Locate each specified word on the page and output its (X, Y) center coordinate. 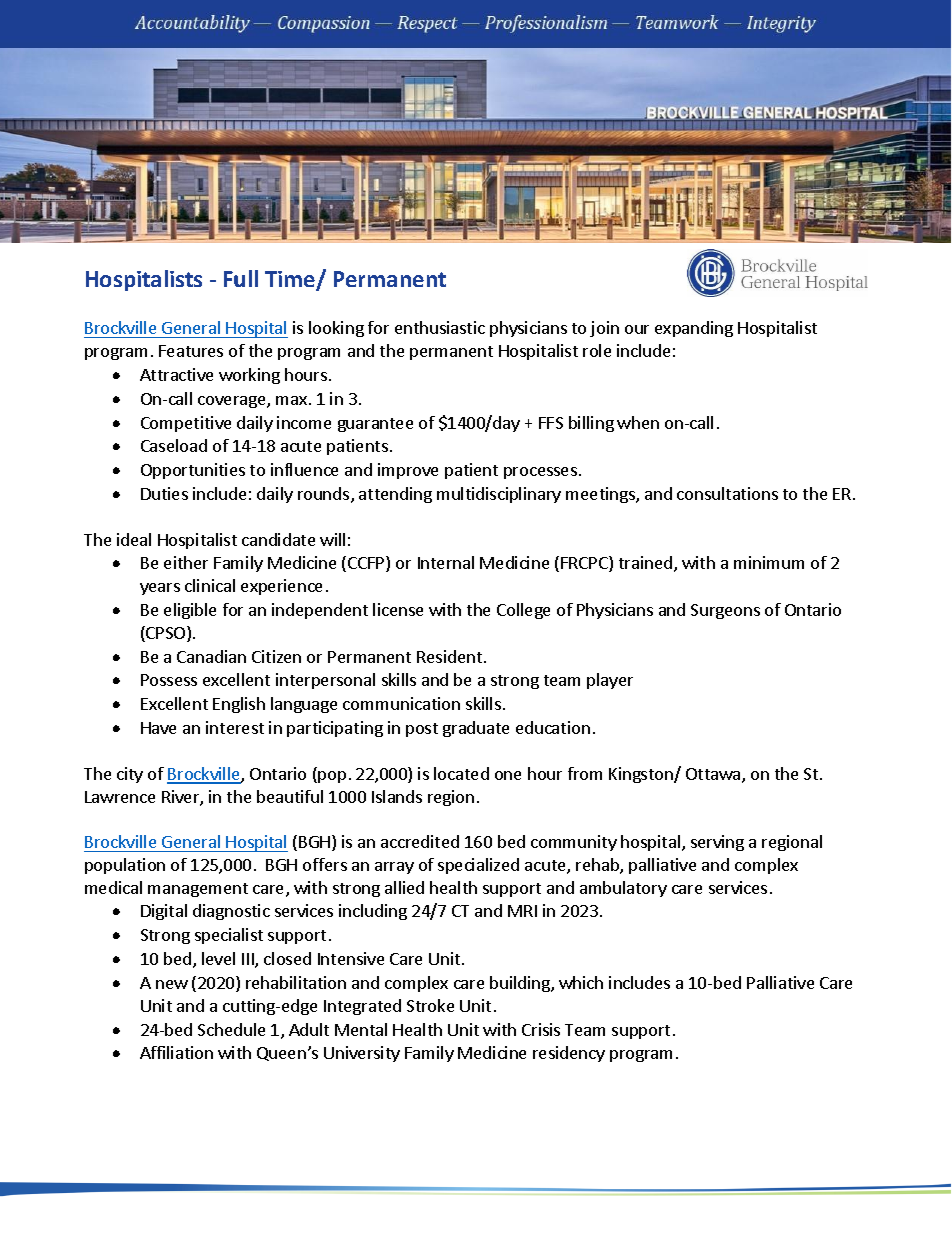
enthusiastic (440, 327)
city (130, 775)
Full (241, 278)
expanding (694, 329)
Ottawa (714, 775)
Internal (446, 562)
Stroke (430, 1005)
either (186, 562)
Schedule (231, 1029)
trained (645, 562)
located (461, 773)
